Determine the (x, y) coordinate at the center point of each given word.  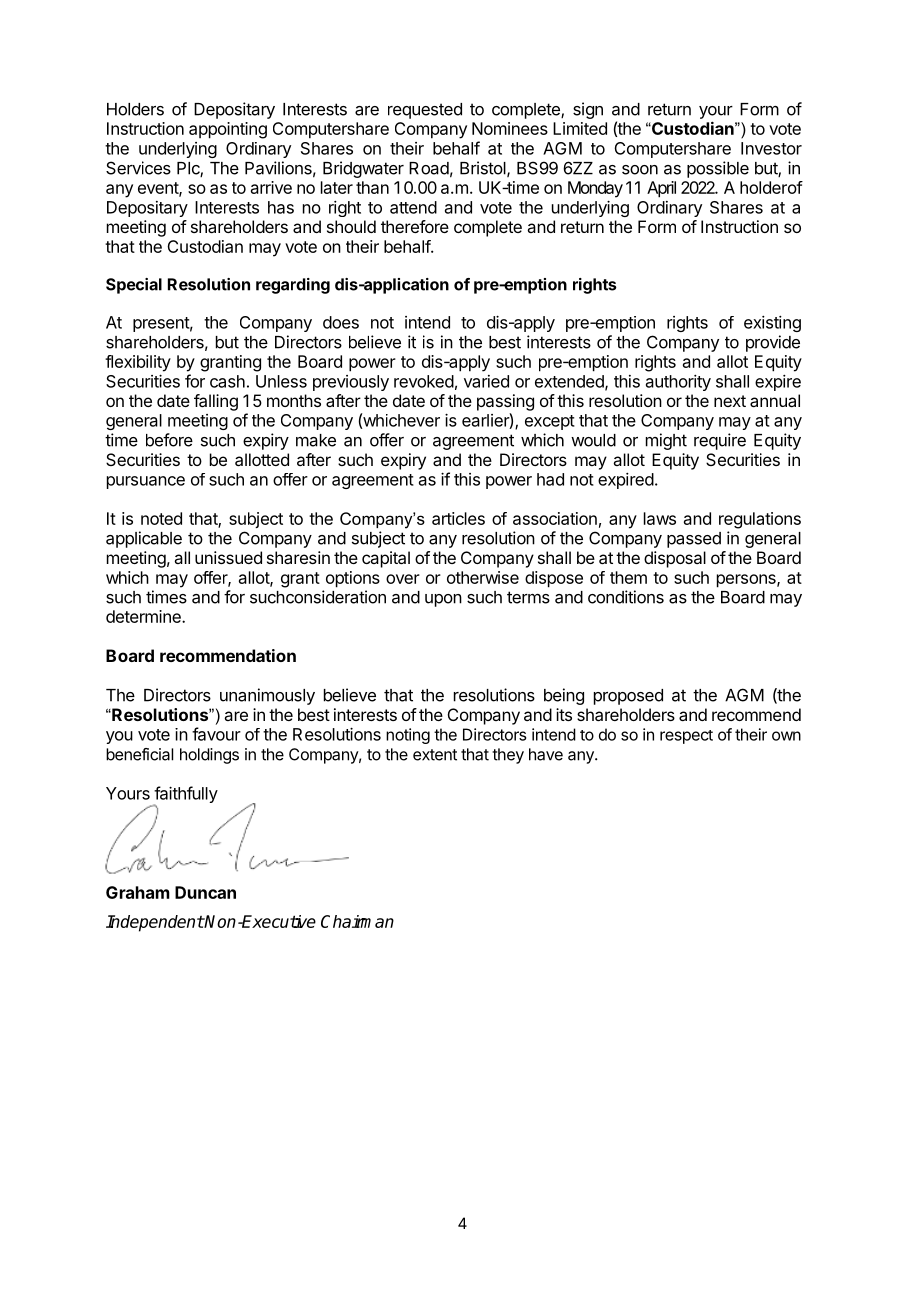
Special (134, 286)
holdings (209, 756)
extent (435, 755)
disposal (675, 559)
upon (443, 600)
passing (505, 402)
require (720, 441)
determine (144, 616)
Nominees (510, 128)
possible (718, 169)
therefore (415, 226)
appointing (228, 130)
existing (772, 324)
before (169, 440)
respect (686, 737)
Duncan (205, 892)
